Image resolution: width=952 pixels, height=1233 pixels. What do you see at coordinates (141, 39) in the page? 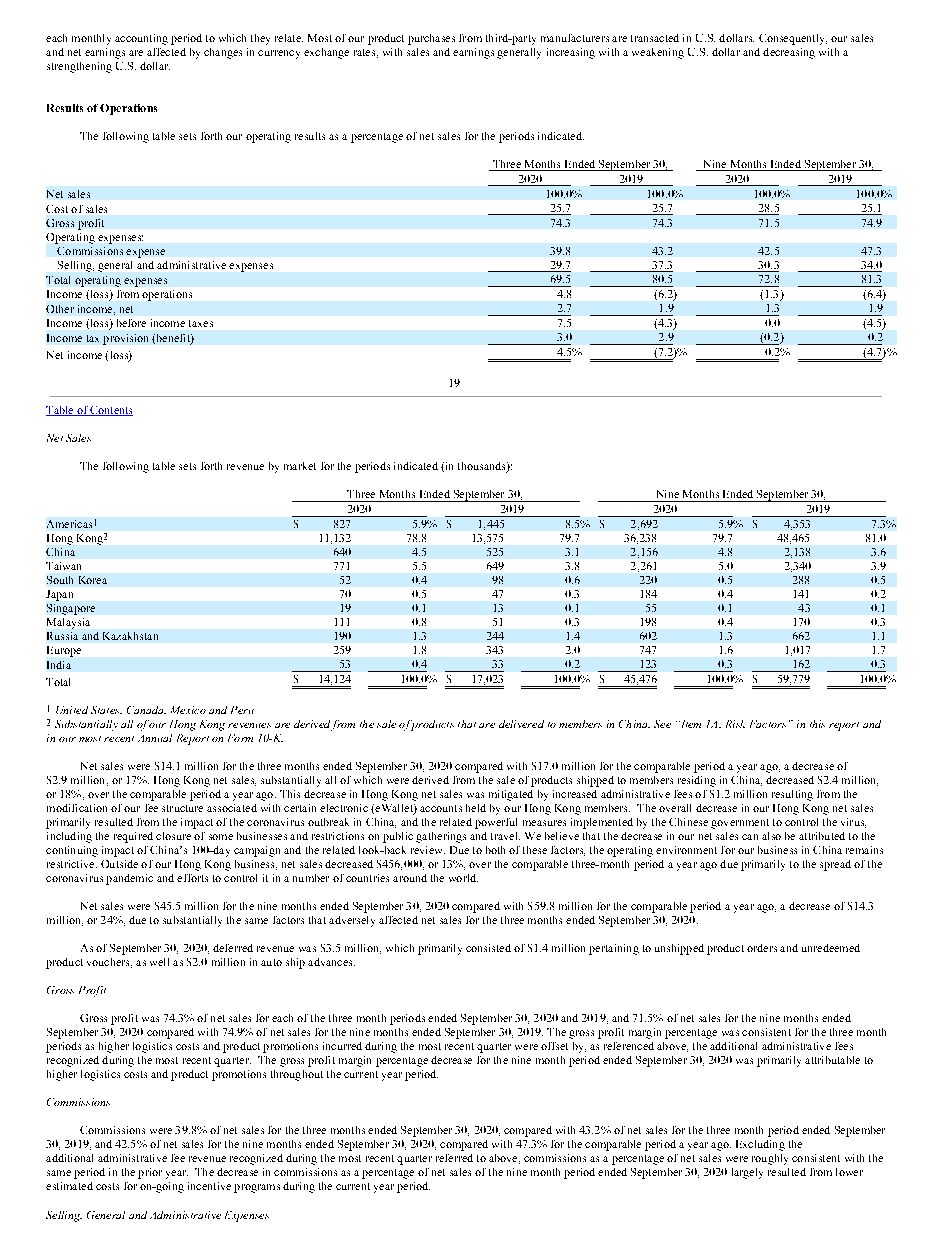
I see `accounting` at bounding box center [141, 39].
